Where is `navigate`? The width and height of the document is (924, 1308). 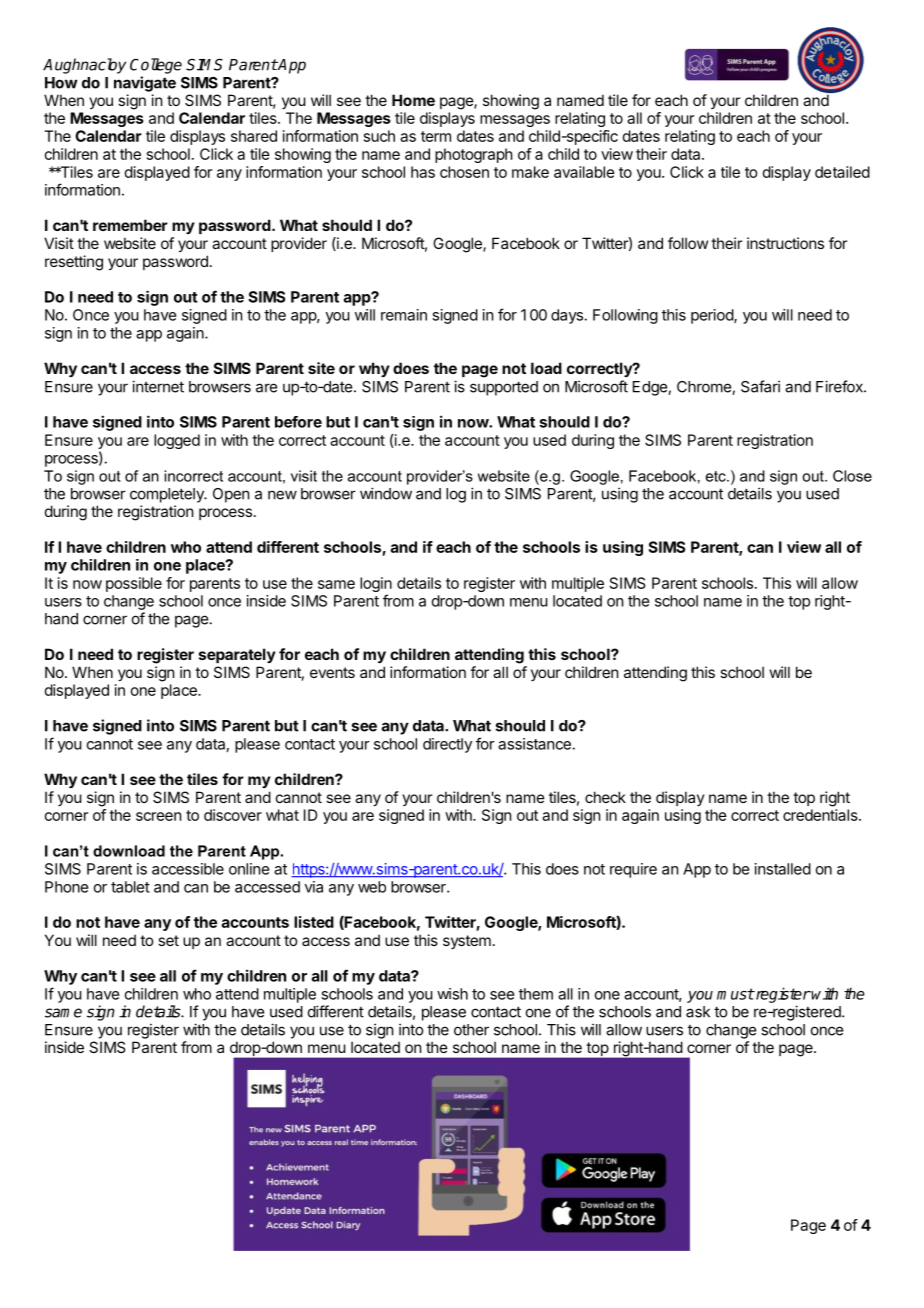
navigate is located at coordinates (145, 84).
